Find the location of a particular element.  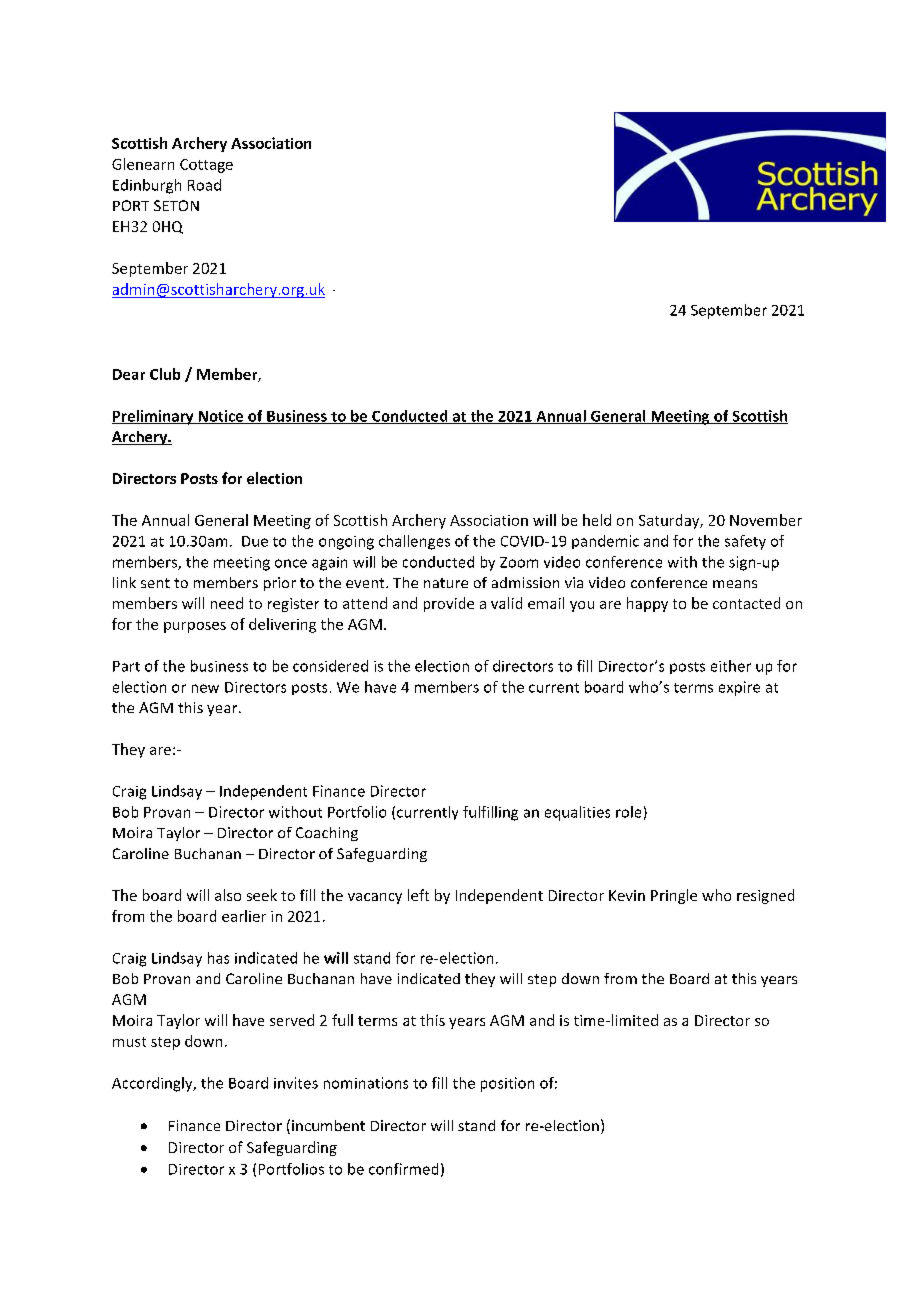

new is located at coordinates (205, 688).
